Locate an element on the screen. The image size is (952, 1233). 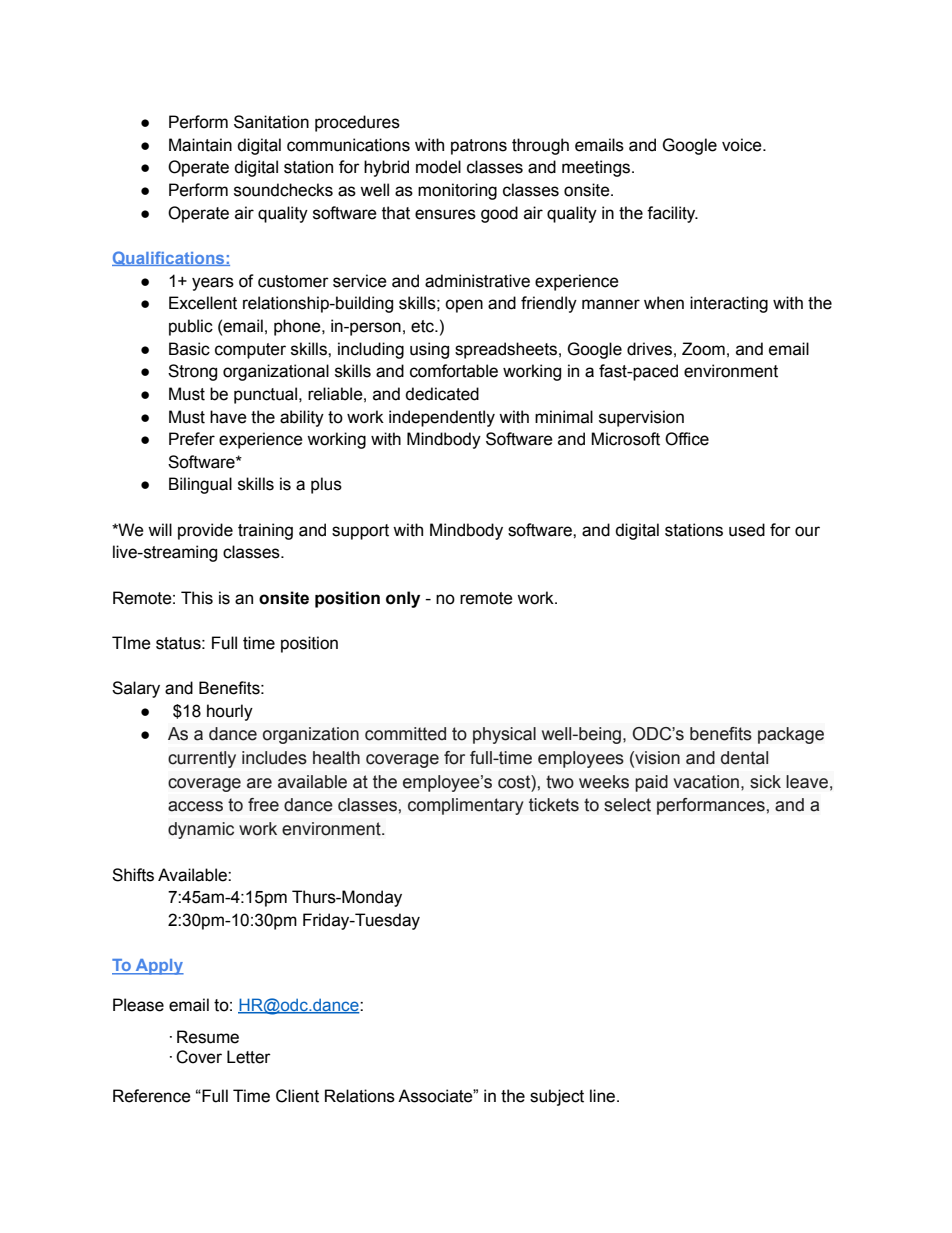
Zoom is located at coordinates (703, 349).
